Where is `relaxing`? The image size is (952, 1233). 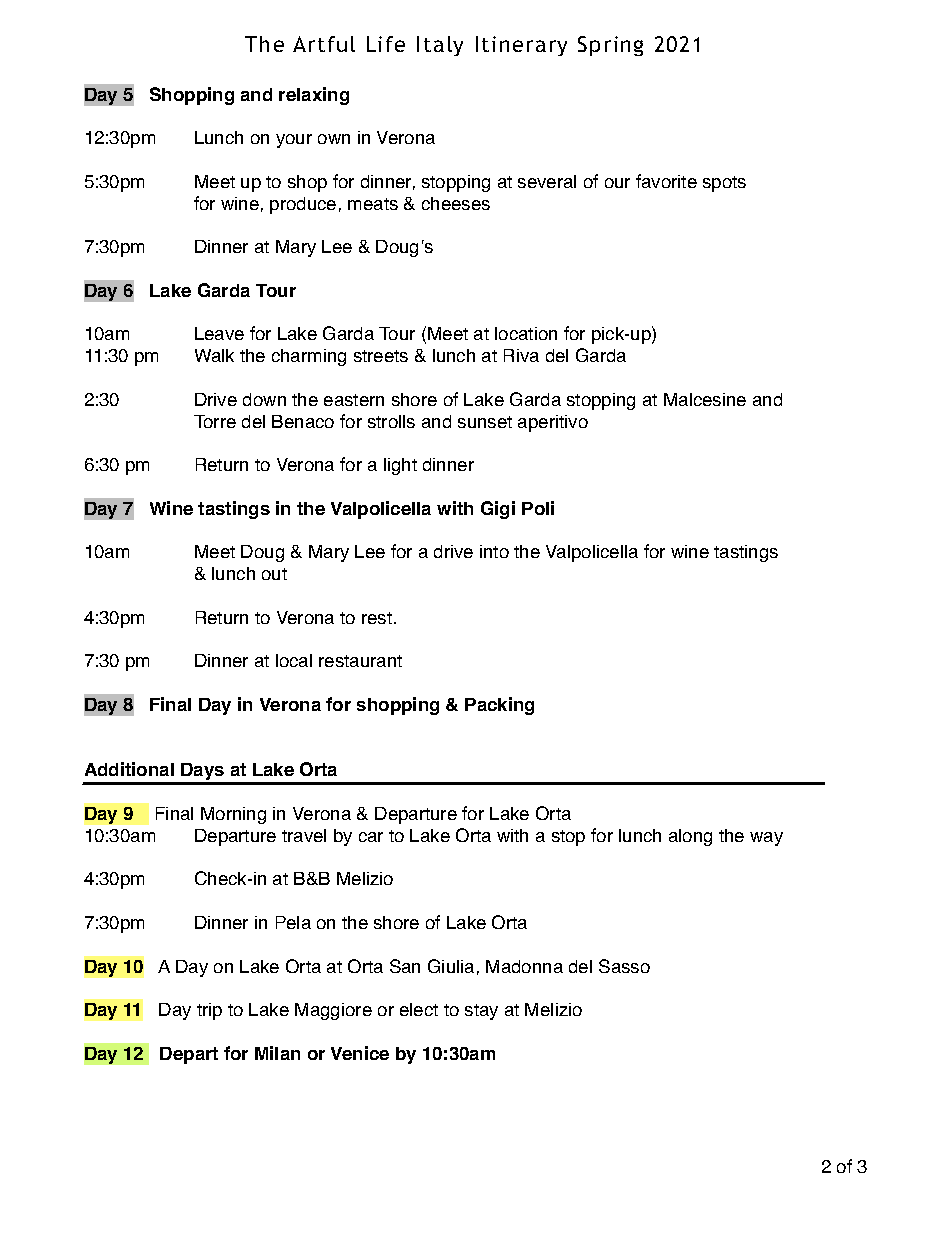
relaxing is located at coordinates (314, 96).
